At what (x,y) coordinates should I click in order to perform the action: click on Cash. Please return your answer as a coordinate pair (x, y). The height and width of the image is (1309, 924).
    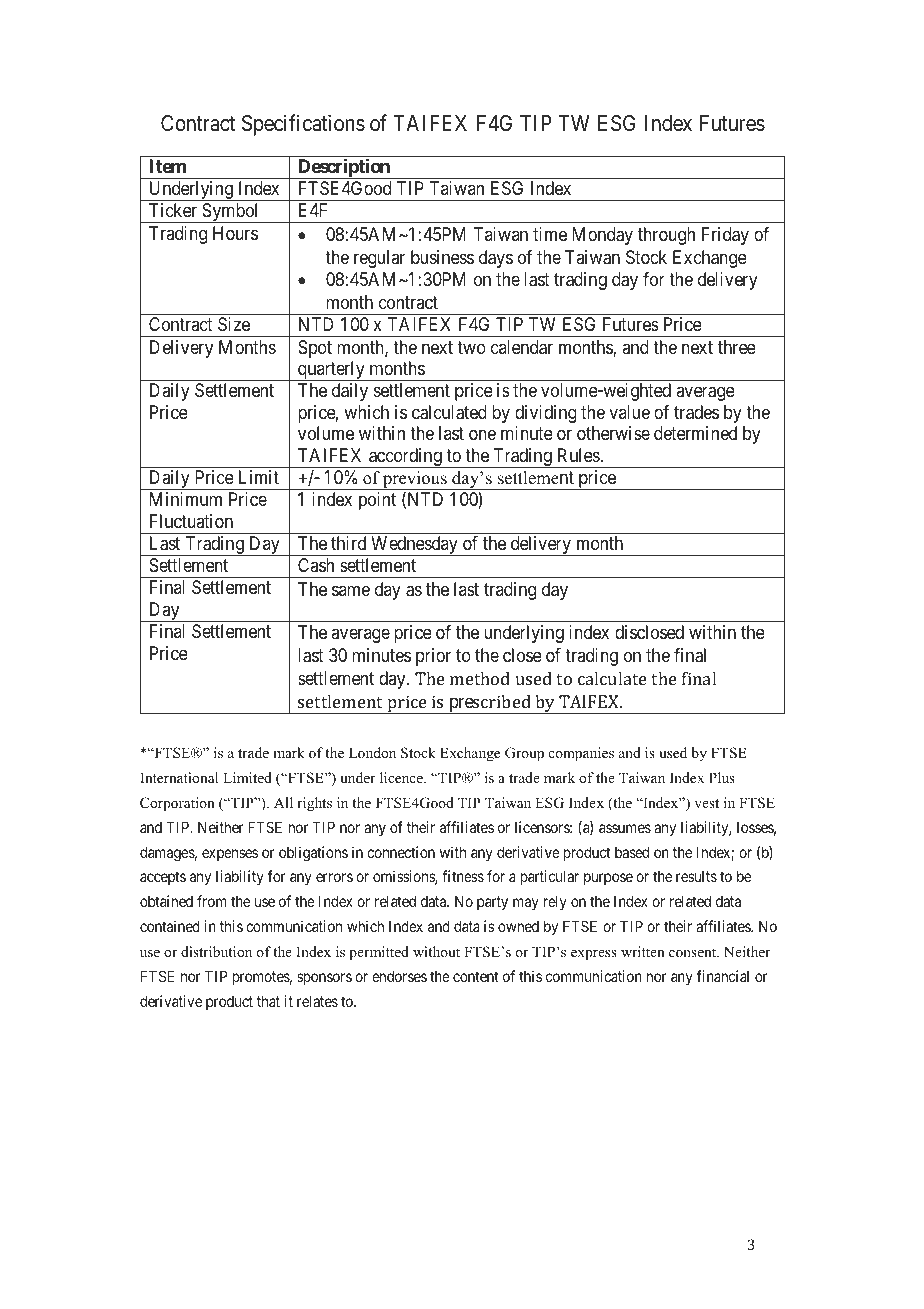
    Looking at the image, I should click on (316, 565).
